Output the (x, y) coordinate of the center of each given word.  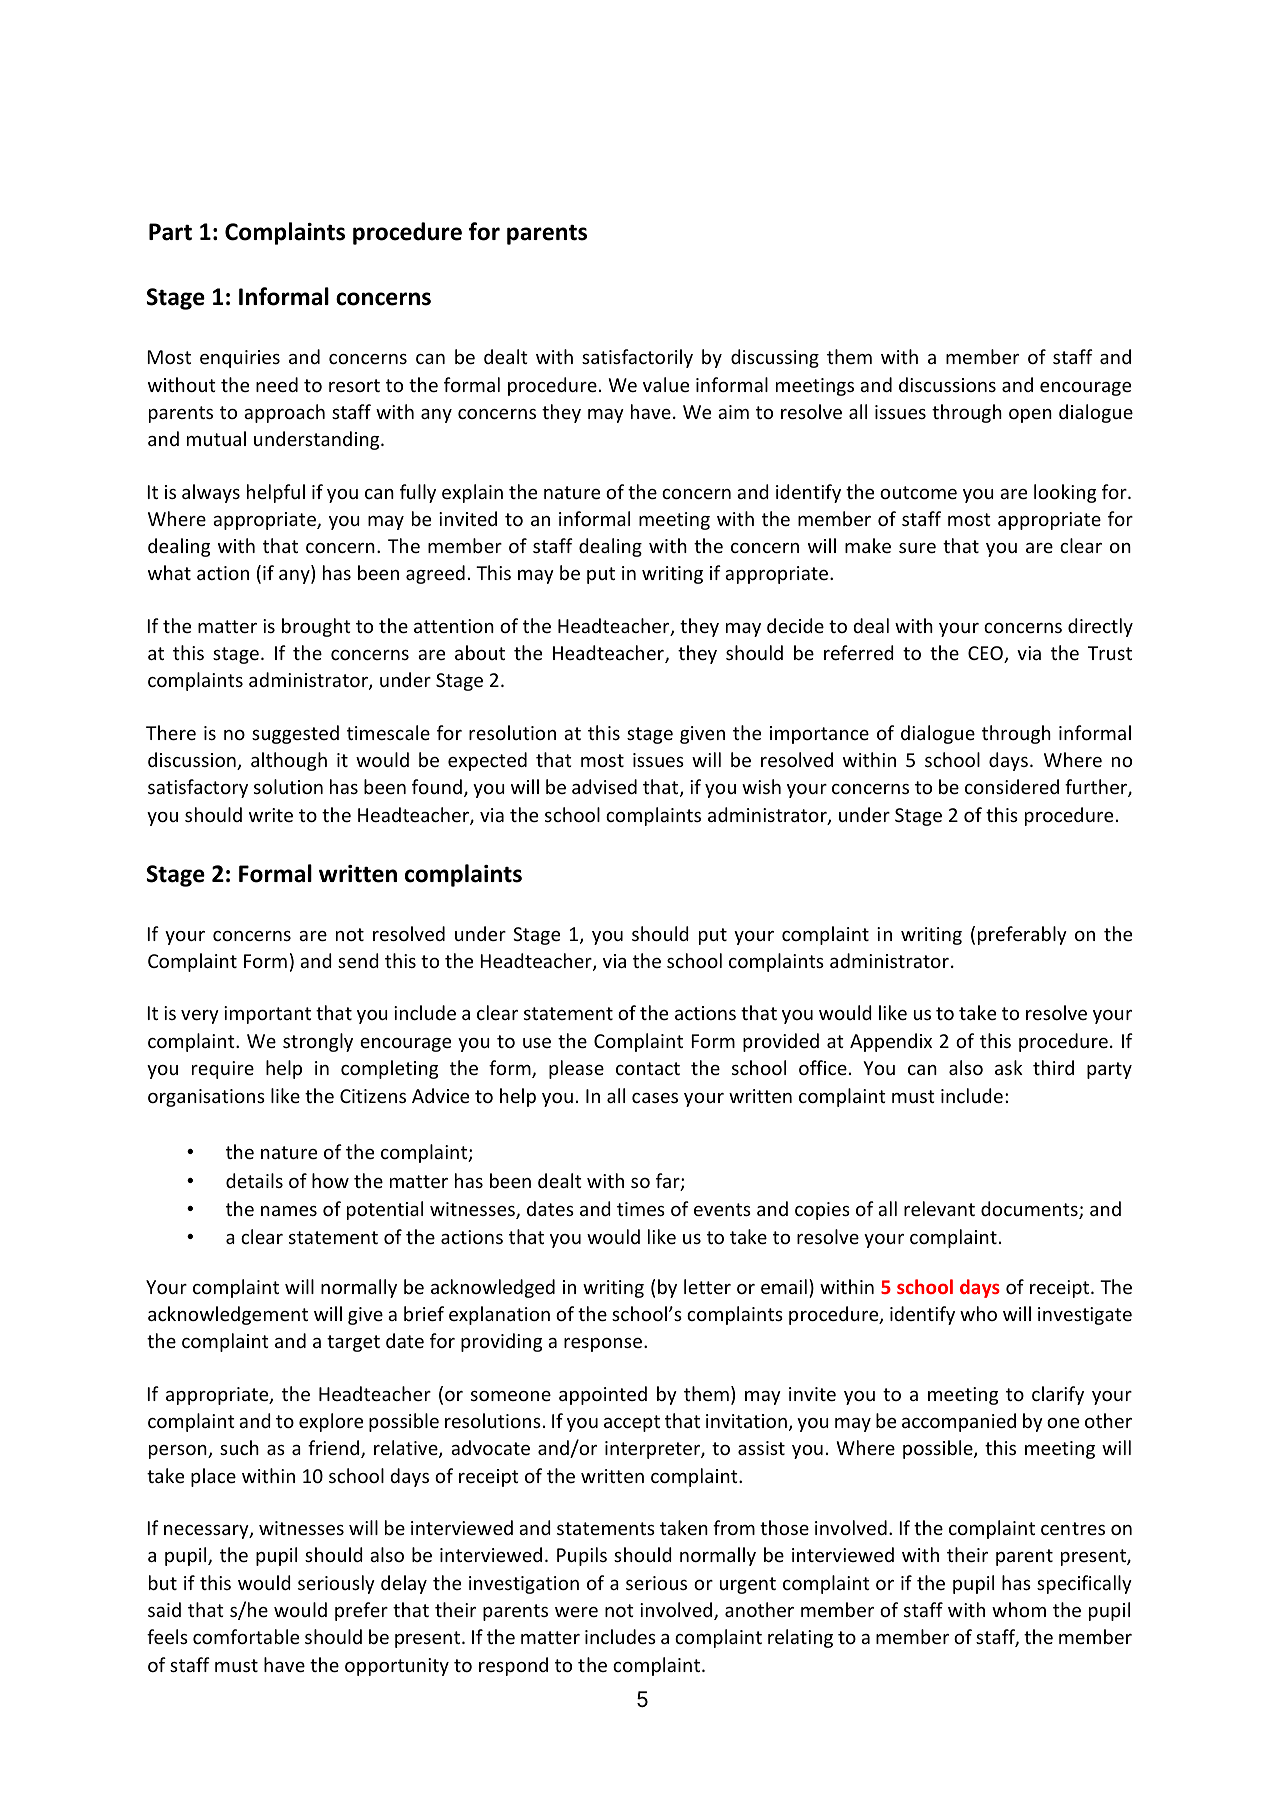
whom (1019, 1609)
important (267, 1015)
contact (648, 1068)
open (1030, 416)
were (576, 1612)
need (277, 384)
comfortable (246, 1636)
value (666, 384)
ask (1009, 1067)
